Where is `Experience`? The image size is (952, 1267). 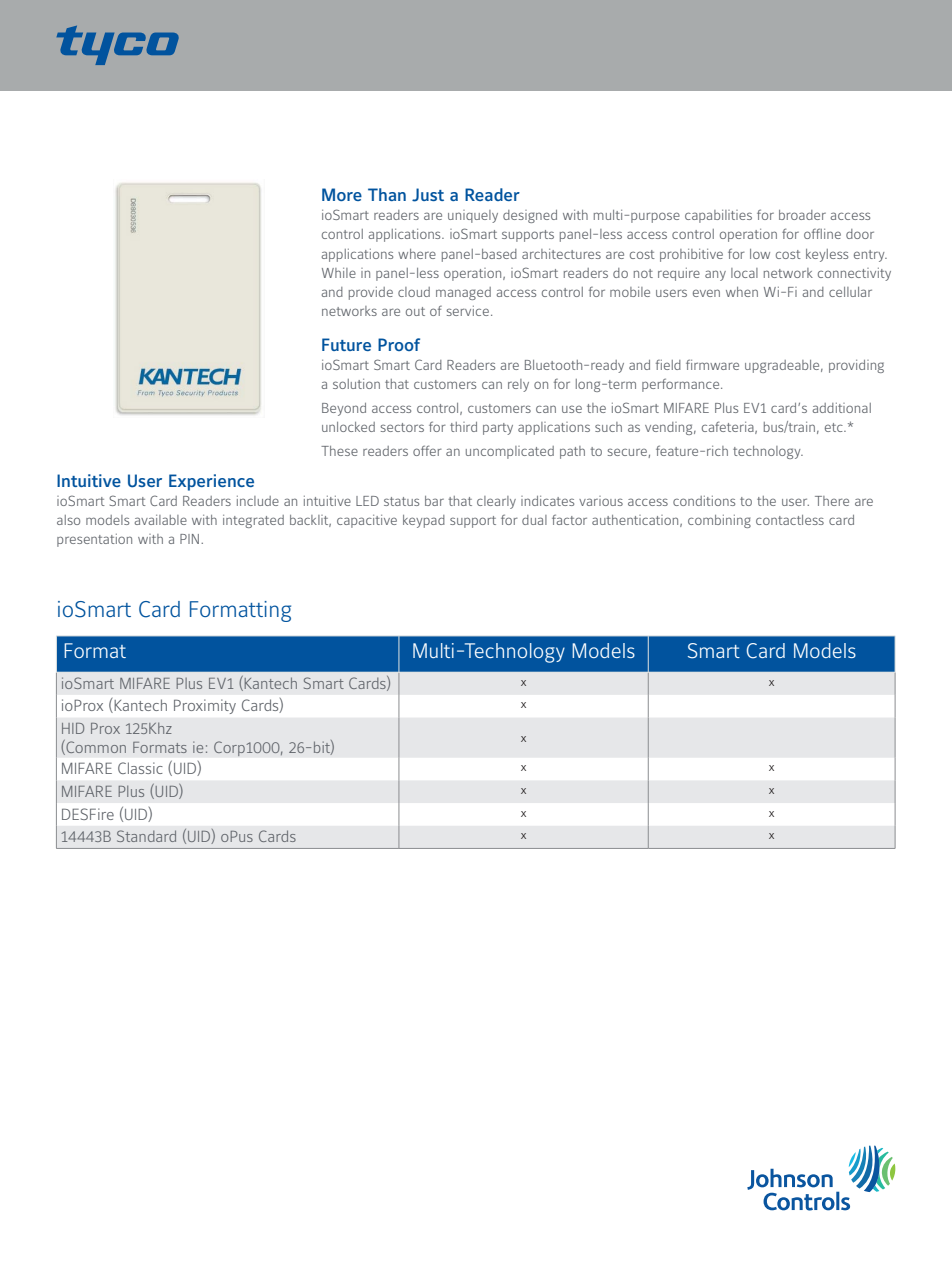
Experience is located at coordinates (211, 482).
